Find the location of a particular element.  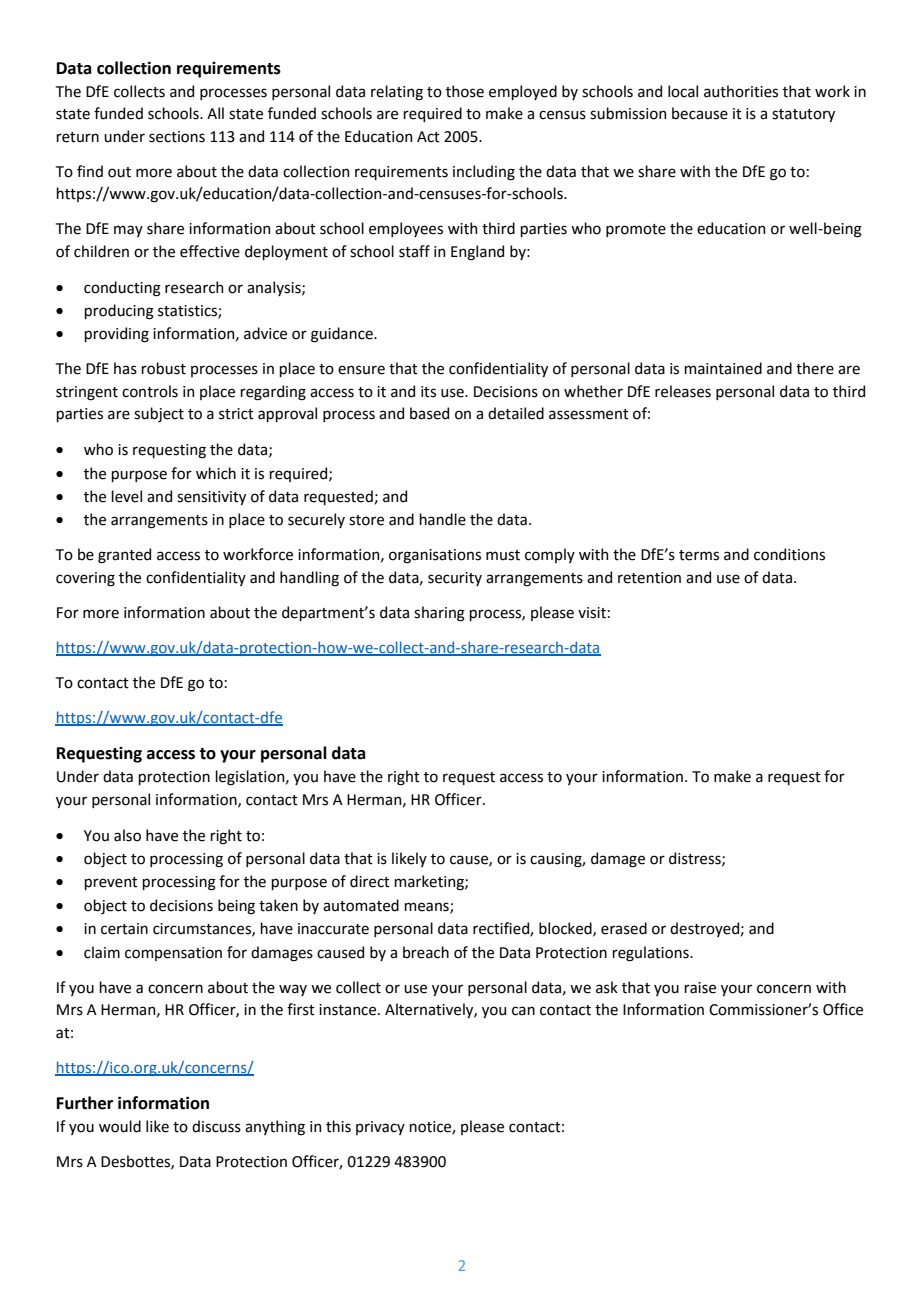

would is located at coordinates (120, 1126).
